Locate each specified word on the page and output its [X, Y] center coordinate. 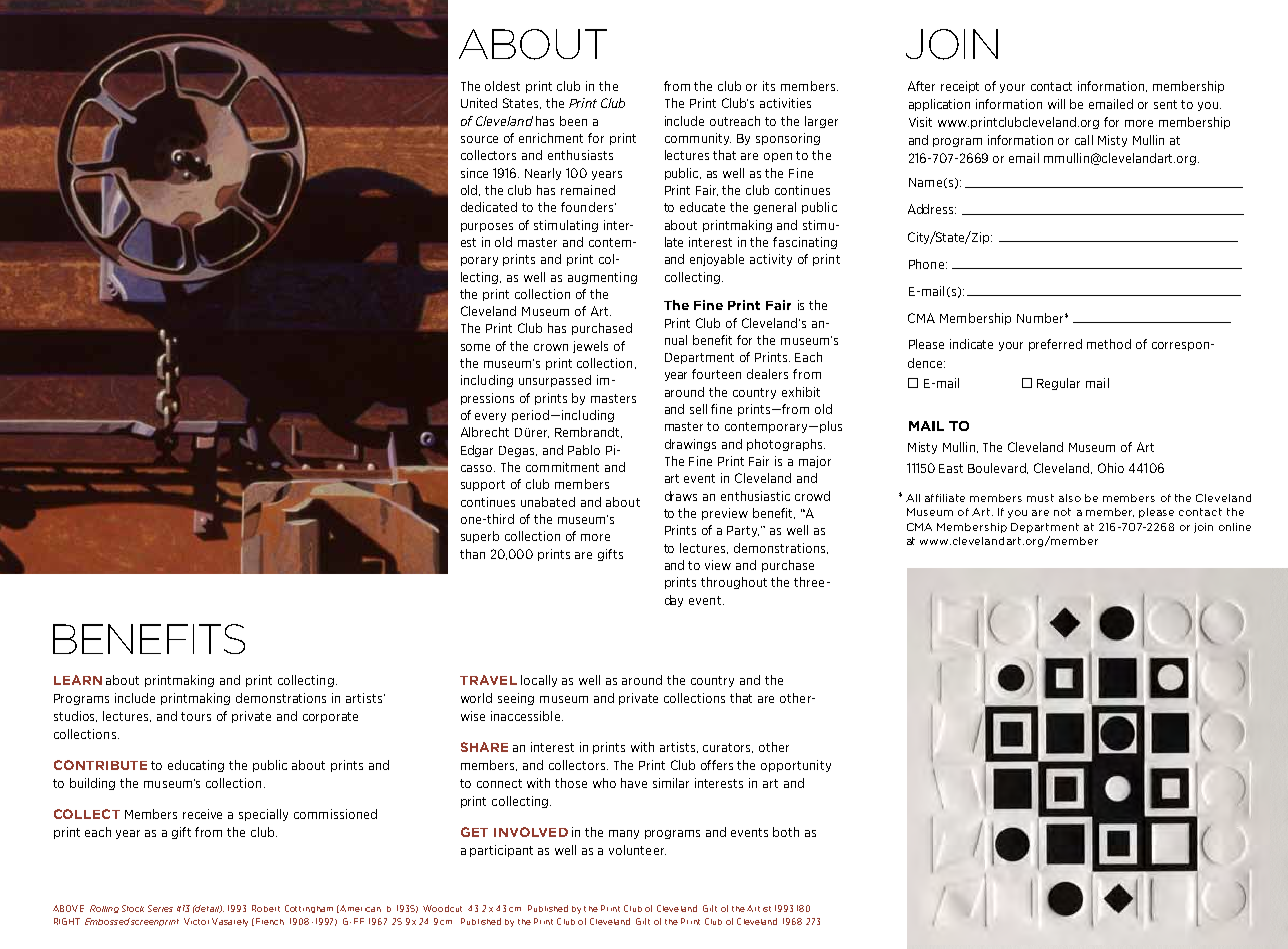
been [573, 121]
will [1056, 104]
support [483, 485]
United [479, 103]
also [1070, 498]
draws [681, 496]
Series [160, 908]
